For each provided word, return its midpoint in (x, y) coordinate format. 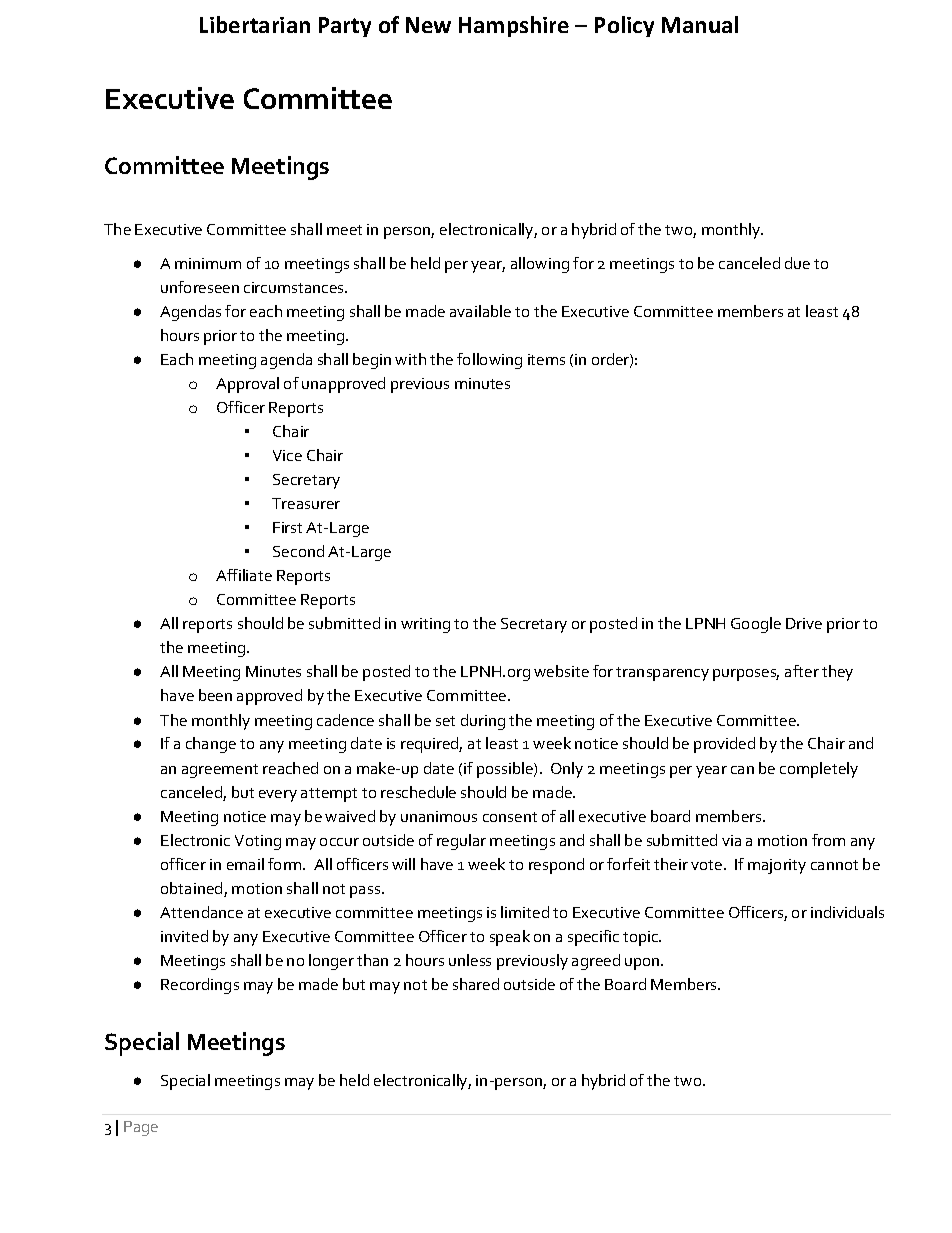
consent (510, 817)
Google (756, 625)
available (480, 311)
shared (476, 984)
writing (425, 625)
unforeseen (200, 287)
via (731, 840)
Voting (258, 842)
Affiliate (244, 575)
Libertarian (255, 24)
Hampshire (514, 26)
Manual (700, 24)
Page (141, 1128)
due (797, 263)
